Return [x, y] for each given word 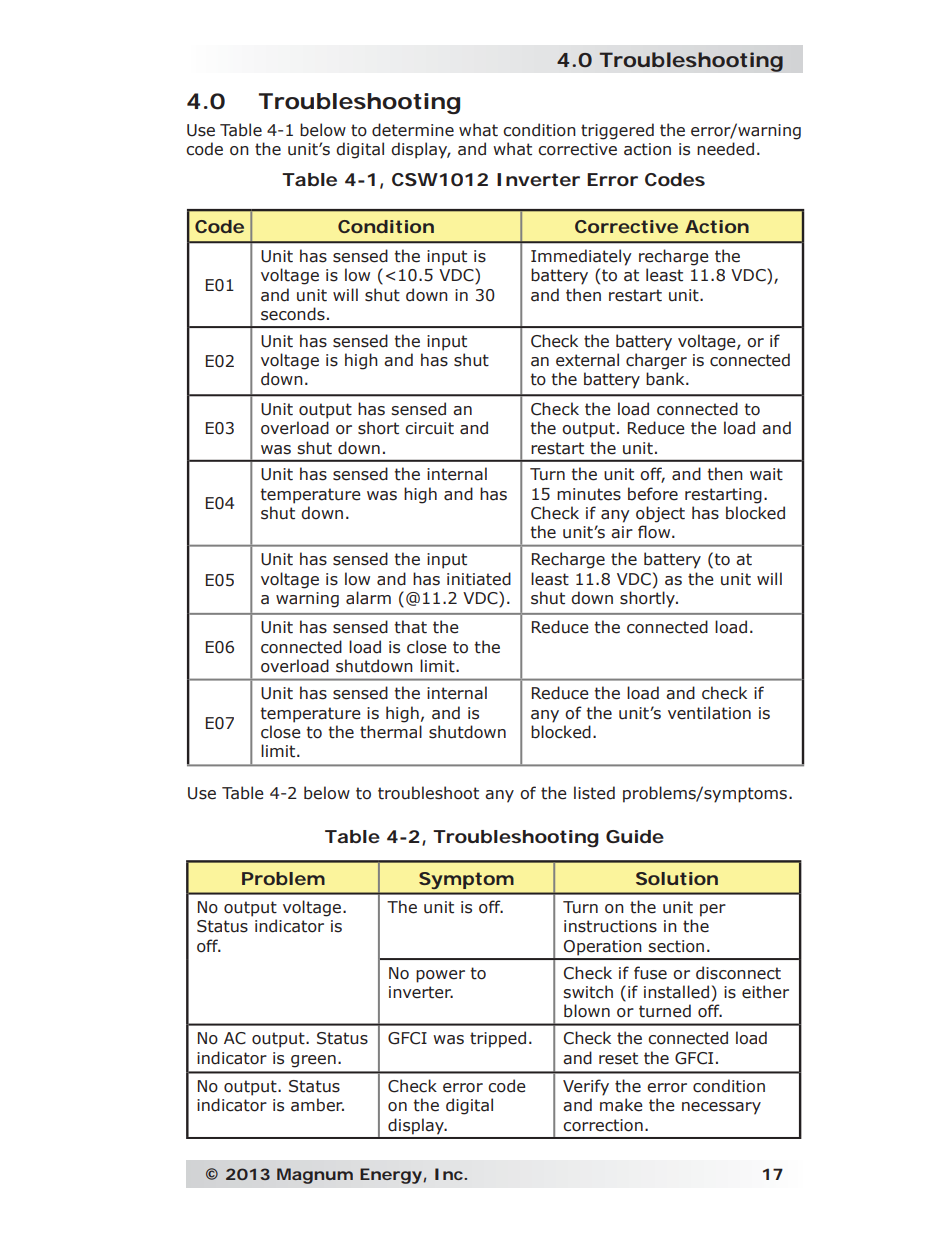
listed [594, 793]
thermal [391, 732]
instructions [610, 926]
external [587, 360]
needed [725, 149]
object [660, 514]
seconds [293, 314]
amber [317, 1105]
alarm [368, 598]
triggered [617, 131]
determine [413, 130]
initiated [479, 579]
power [440, 976]
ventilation [709, 713]
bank [666, 379]
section [676, 946]
